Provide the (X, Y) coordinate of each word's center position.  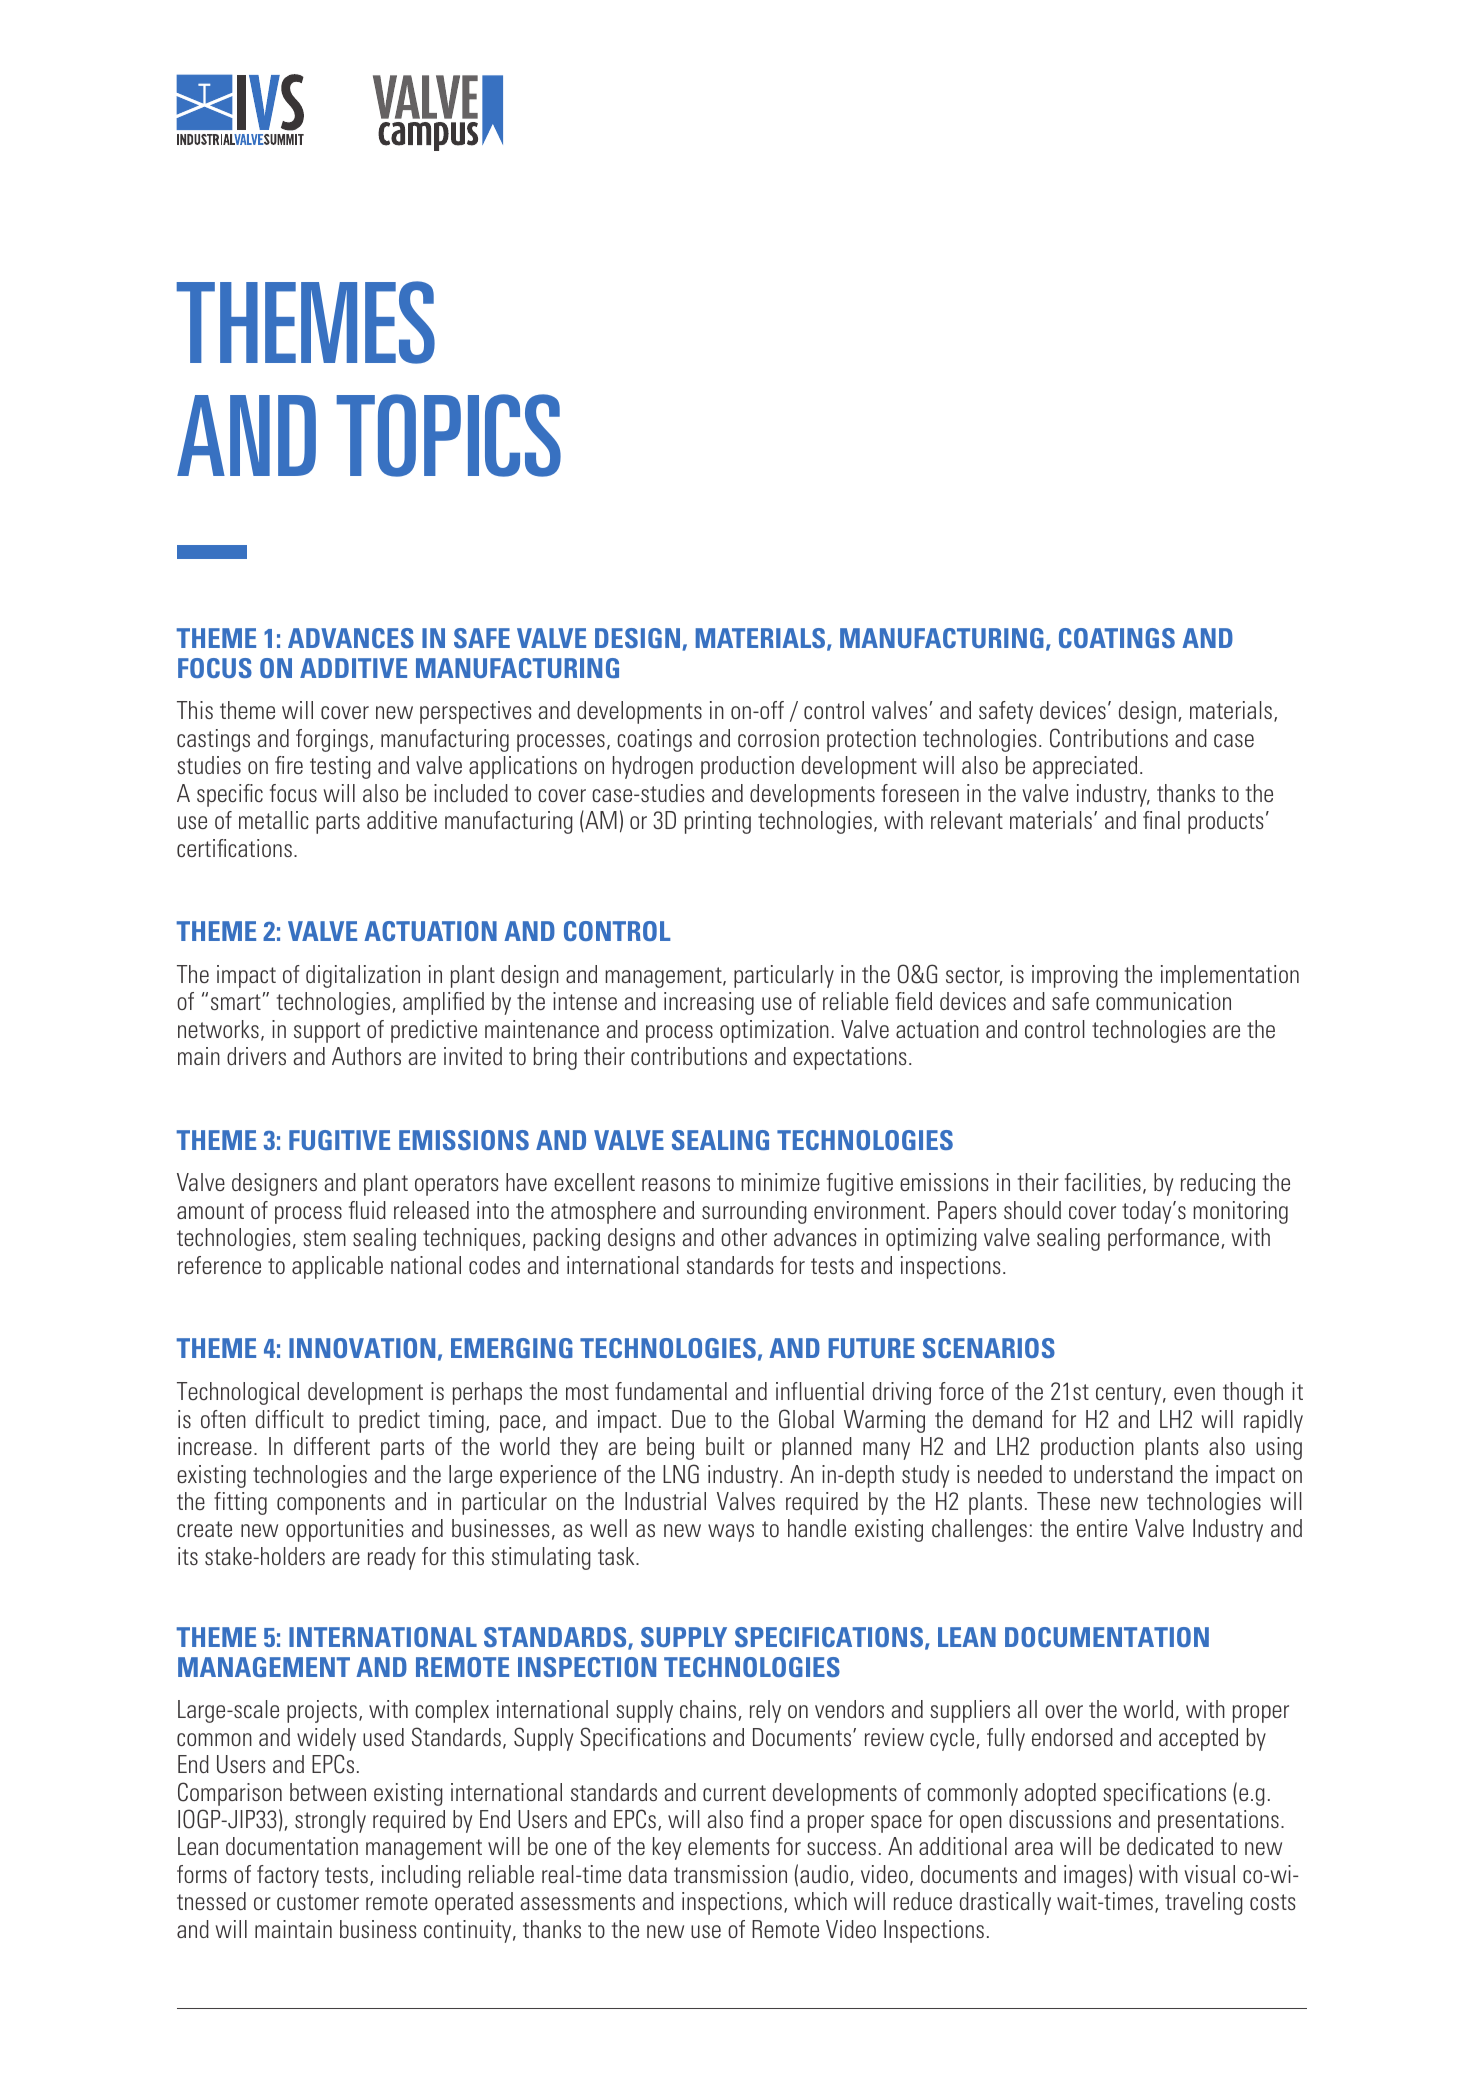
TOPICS (449, 435)
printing (718, 822)
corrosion (778, 738)
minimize (780, 1182)
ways (731, 1533)
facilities (1103, 1182)
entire (1102, 1528)
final (1161, 820)
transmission (730, 1874)
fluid (367, 1210)
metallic (274, 820)
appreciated (1085, 767)
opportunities (345, 1530)
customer (318, 1902)
